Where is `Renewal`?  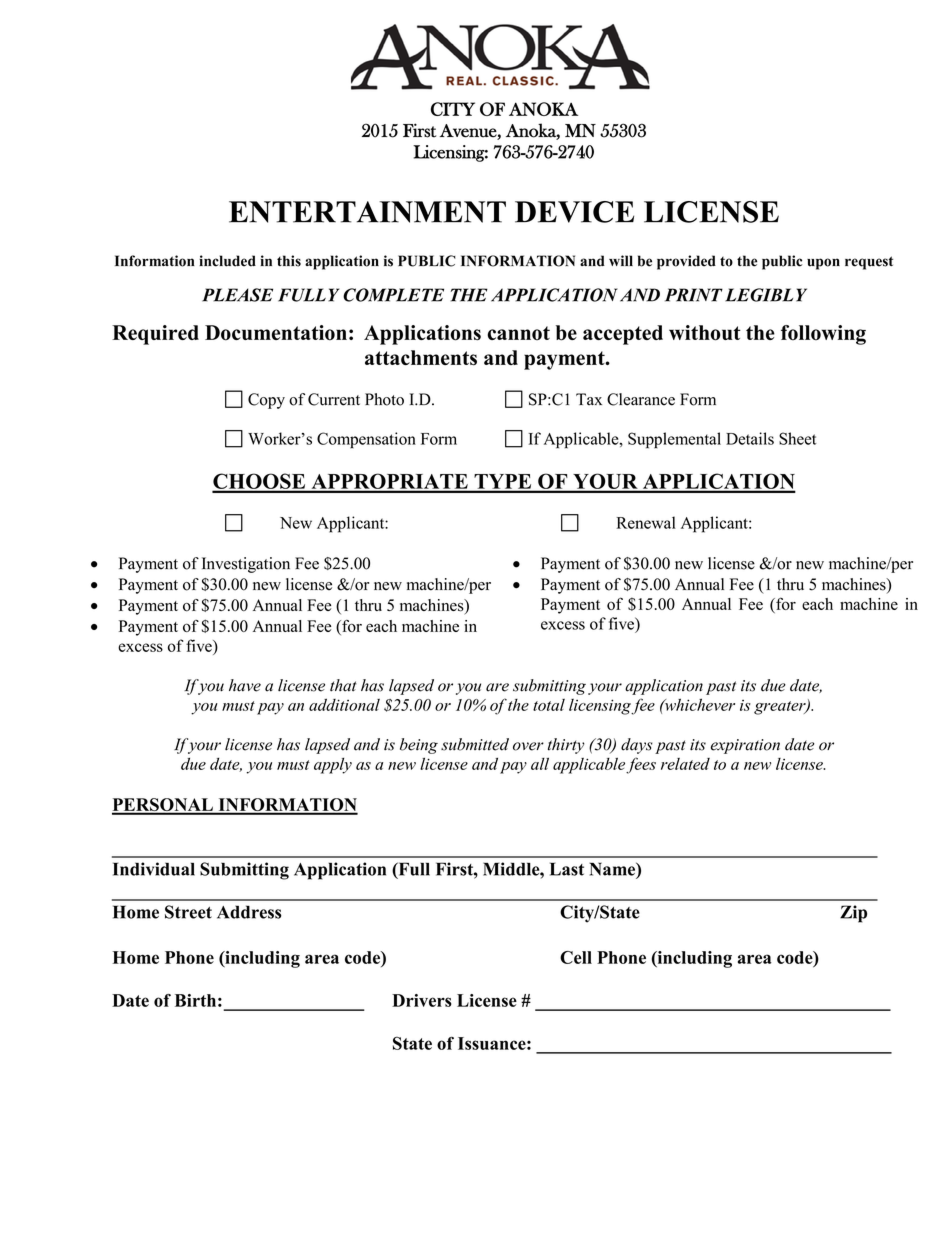 Renewal is located at coordinates (646, 522).
